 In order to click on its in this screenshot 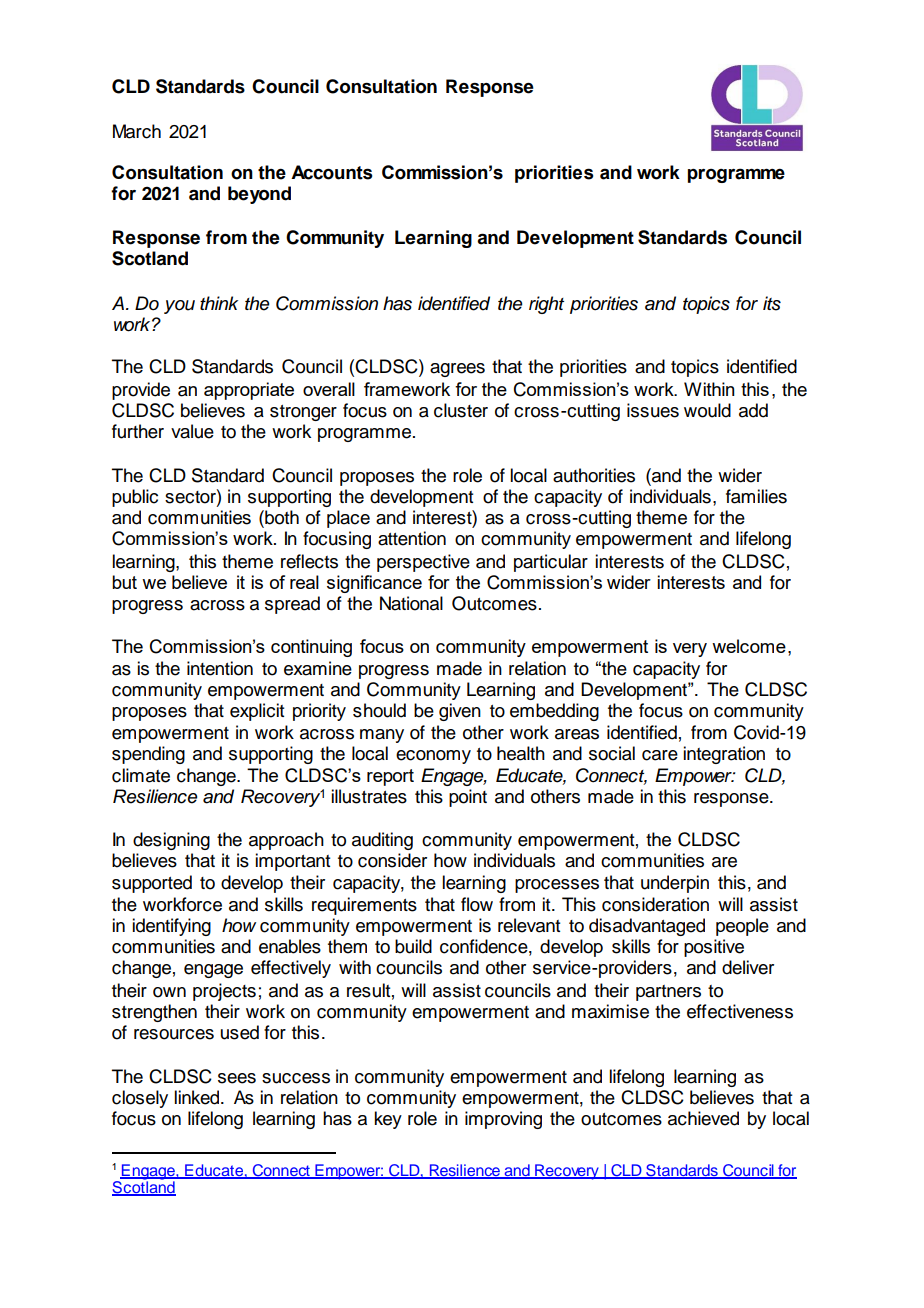, I will do `click(772, 303)`.
